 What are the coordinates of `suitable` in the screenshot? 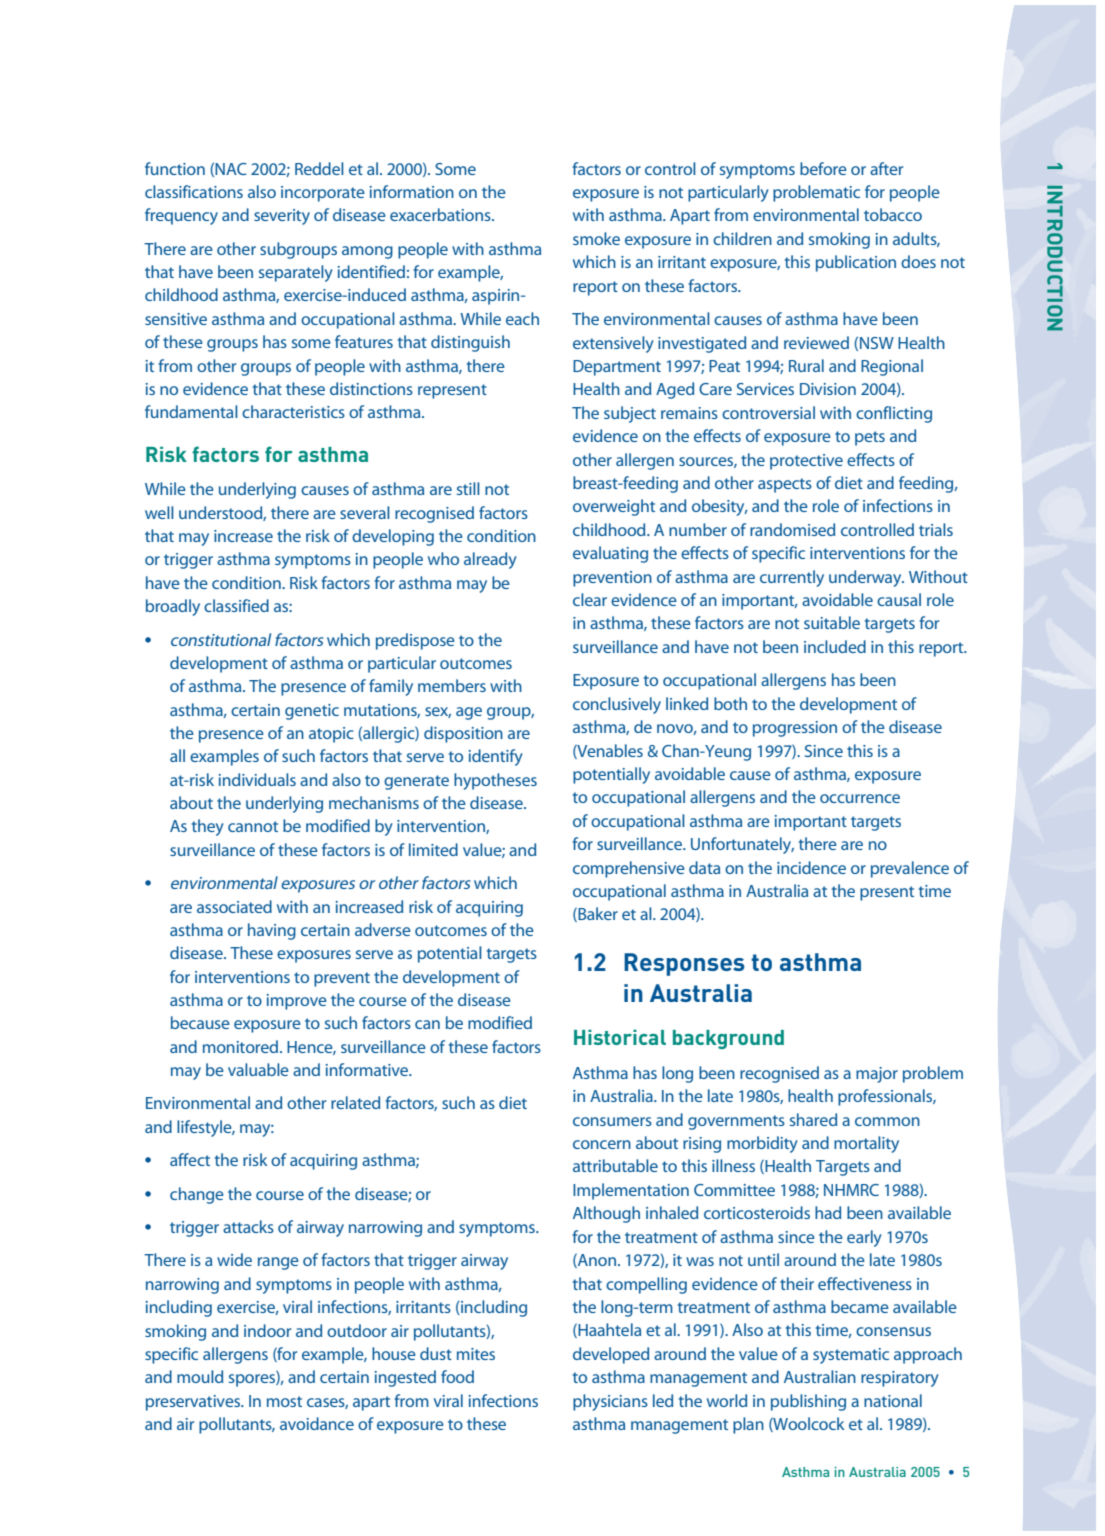 It's located at (832, 622).
